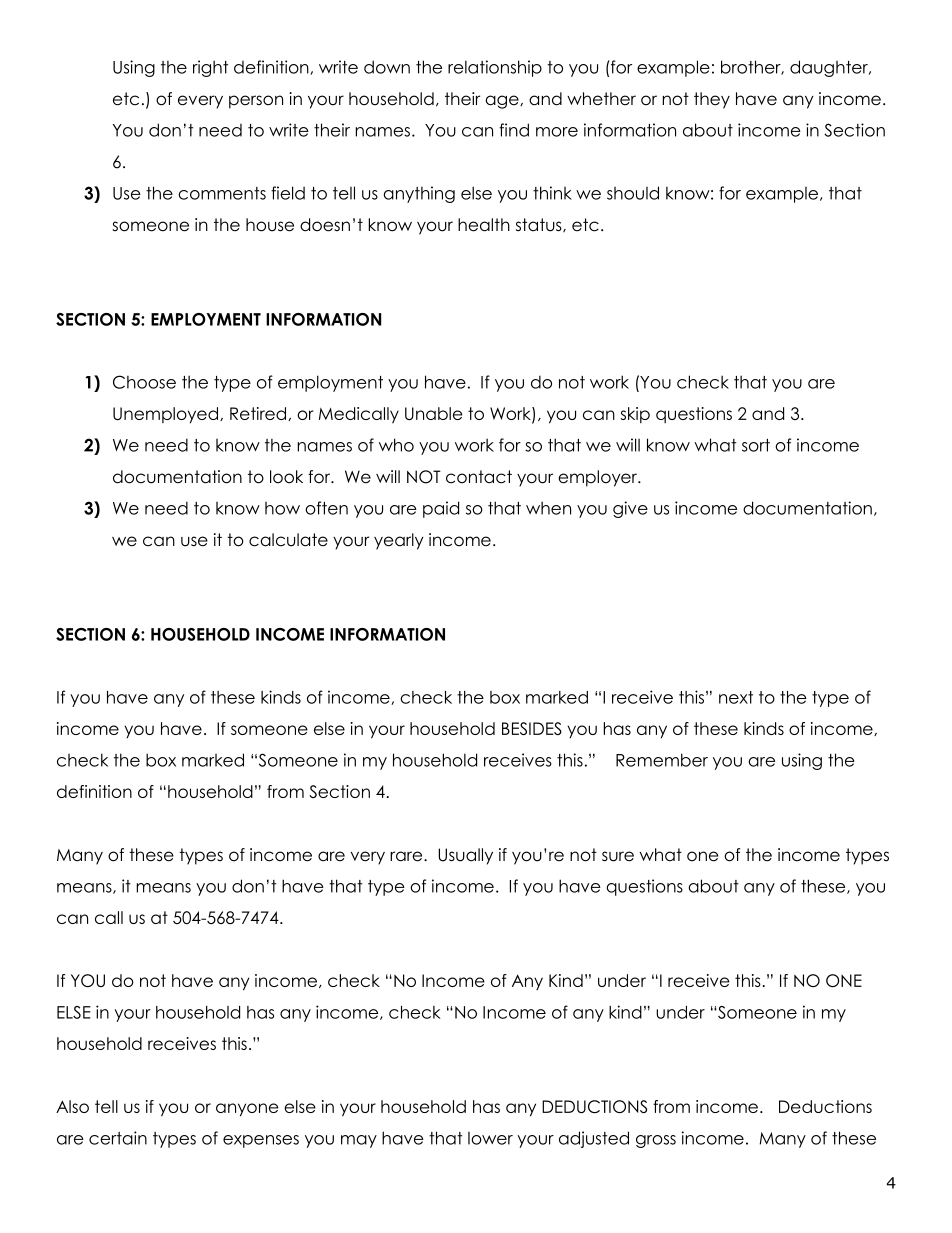  Describe the element at coordinates (118, 1138) in the image. I see `certain` at that location.
